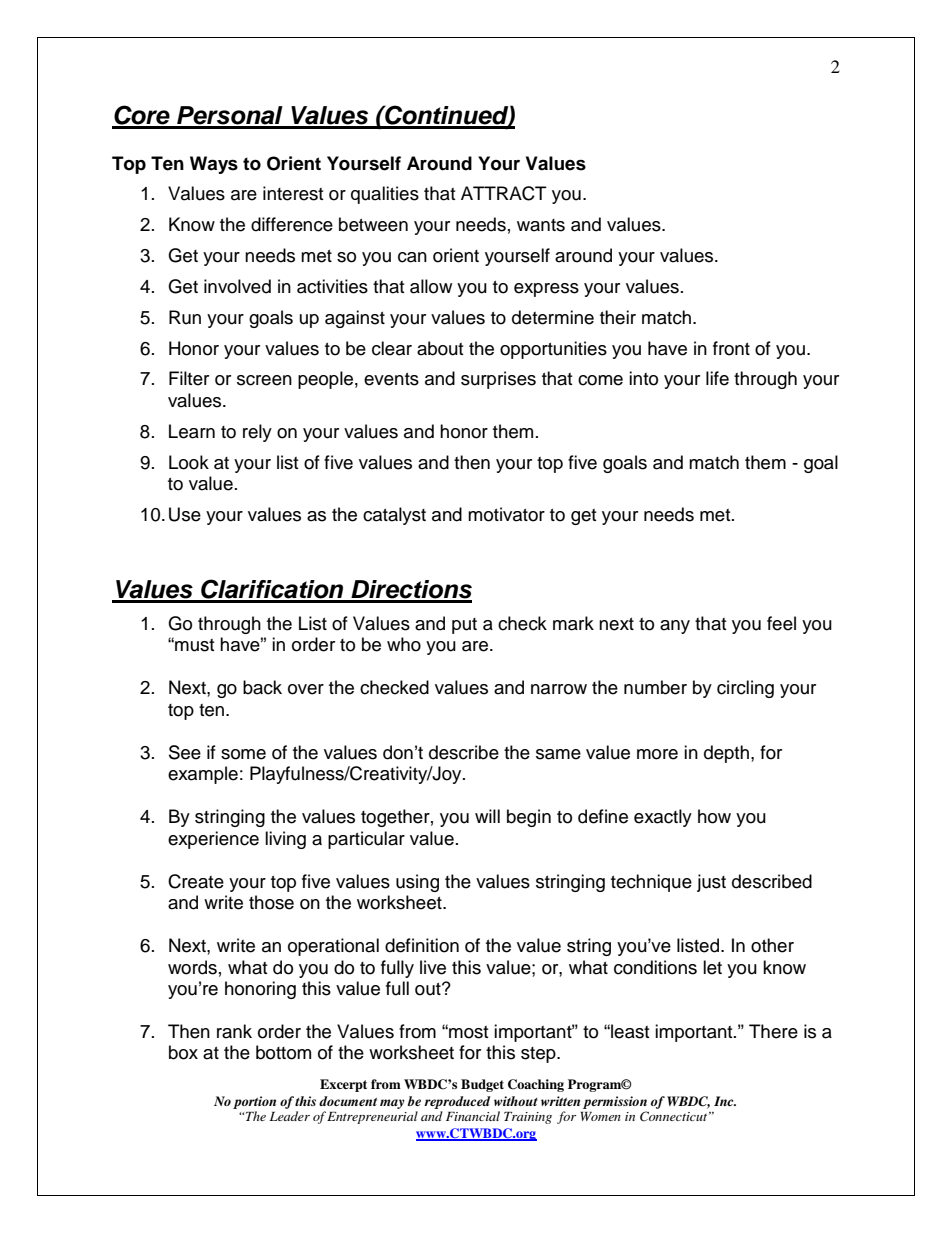 The height and width of the page is (1233, 952). Describe the element at coordinates (725, 1101) in the page. I see `Inc` at that location.
